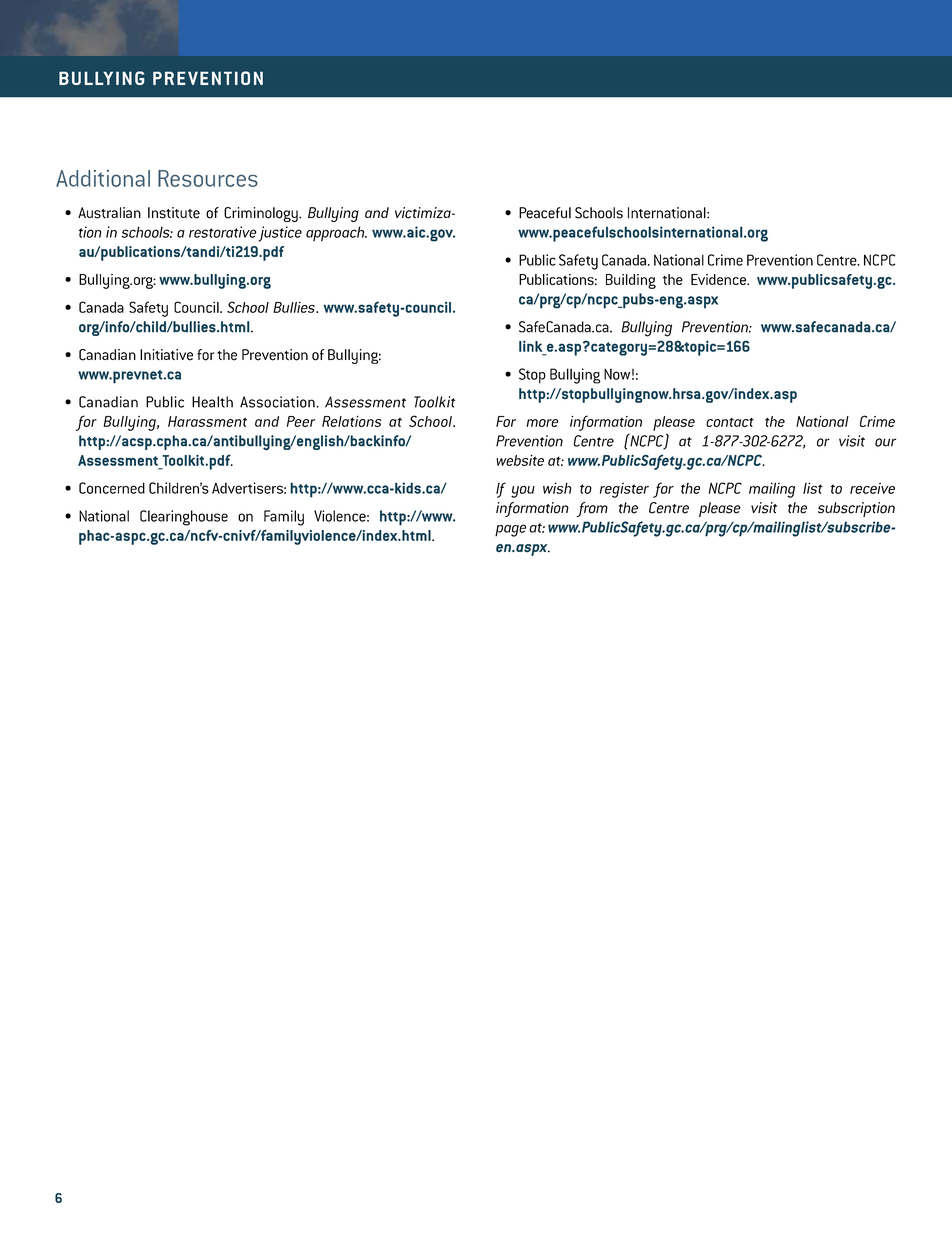  Describe the element at coordinates (730, 422) in the document. I see `contact` at that location.
